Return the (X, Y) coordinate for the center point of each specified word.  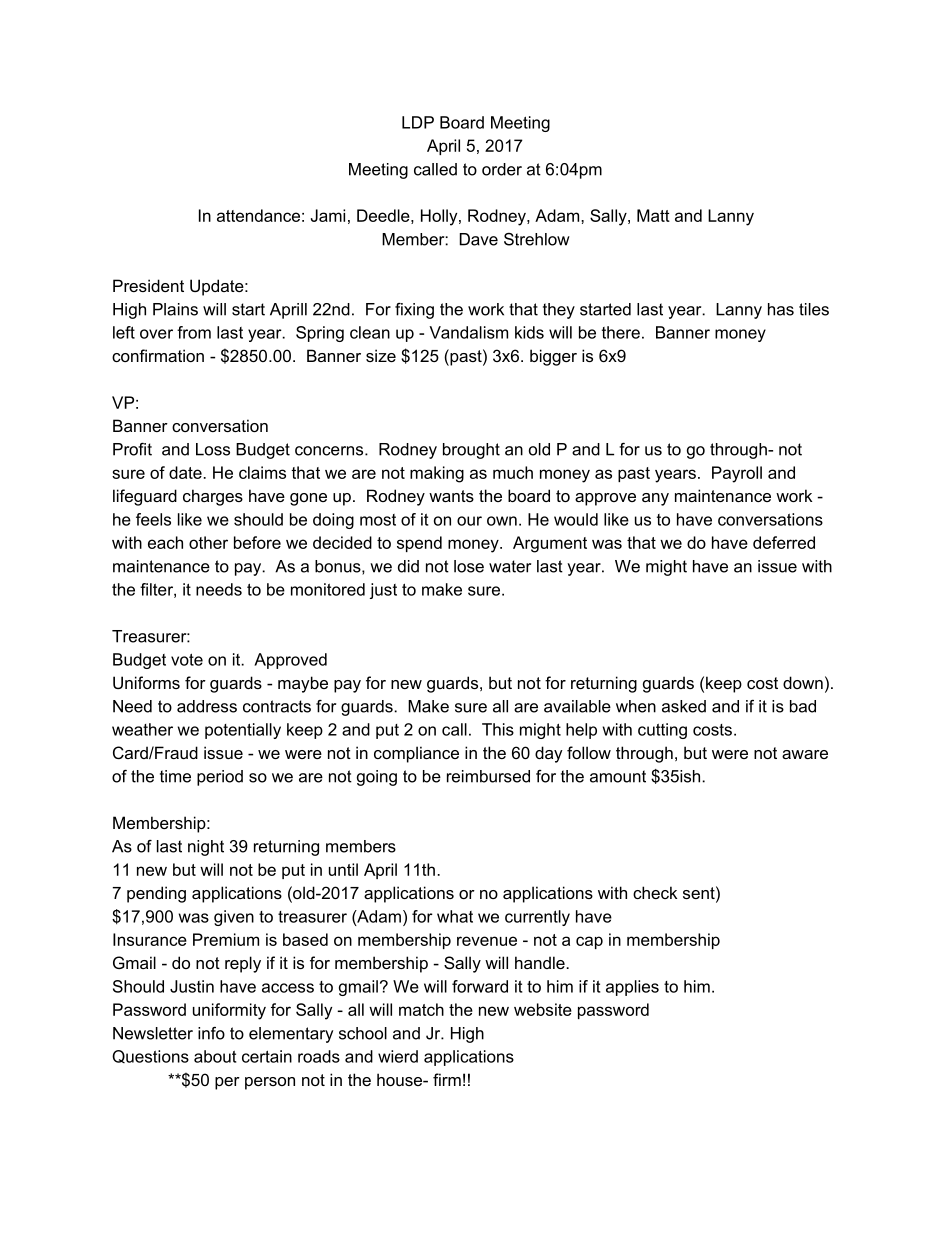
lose (469, 566)
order (502, 169)
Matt (653, 215)
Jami (328, 215)
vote (187, 659)
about (215, 1056)
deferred (784, 542)
